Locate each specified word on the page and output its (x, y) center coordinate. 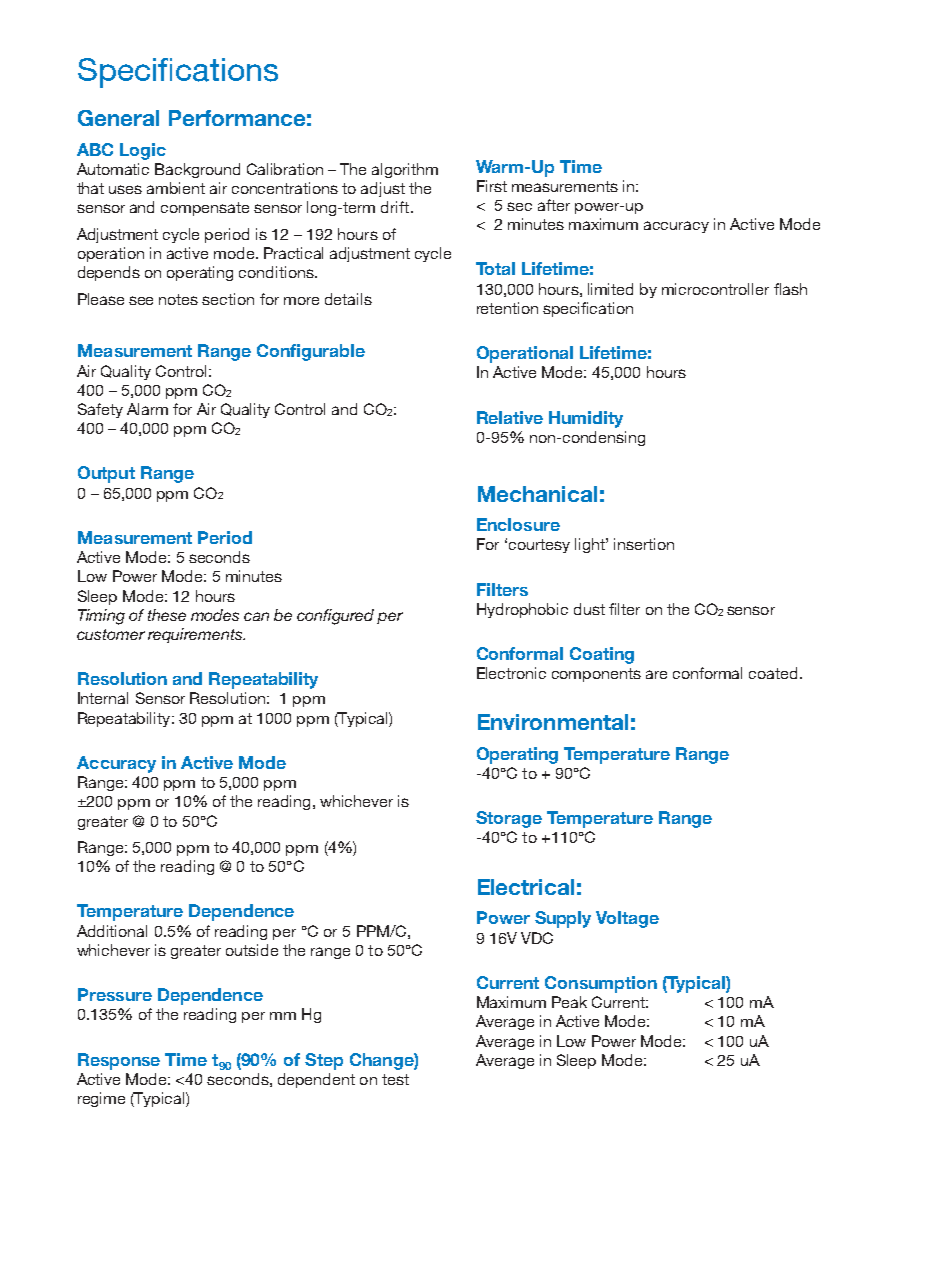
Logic (143, 151)
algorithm (405, 170)
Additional (112, 931)
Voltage (627, 919)
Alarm (147, 409)
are (656, 674)
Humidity (586, 419)
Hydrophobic (522, 610)
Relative (510, 417)
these (167, 615)
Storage (509, 819)
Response (119, 1061)
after (554, 205)
